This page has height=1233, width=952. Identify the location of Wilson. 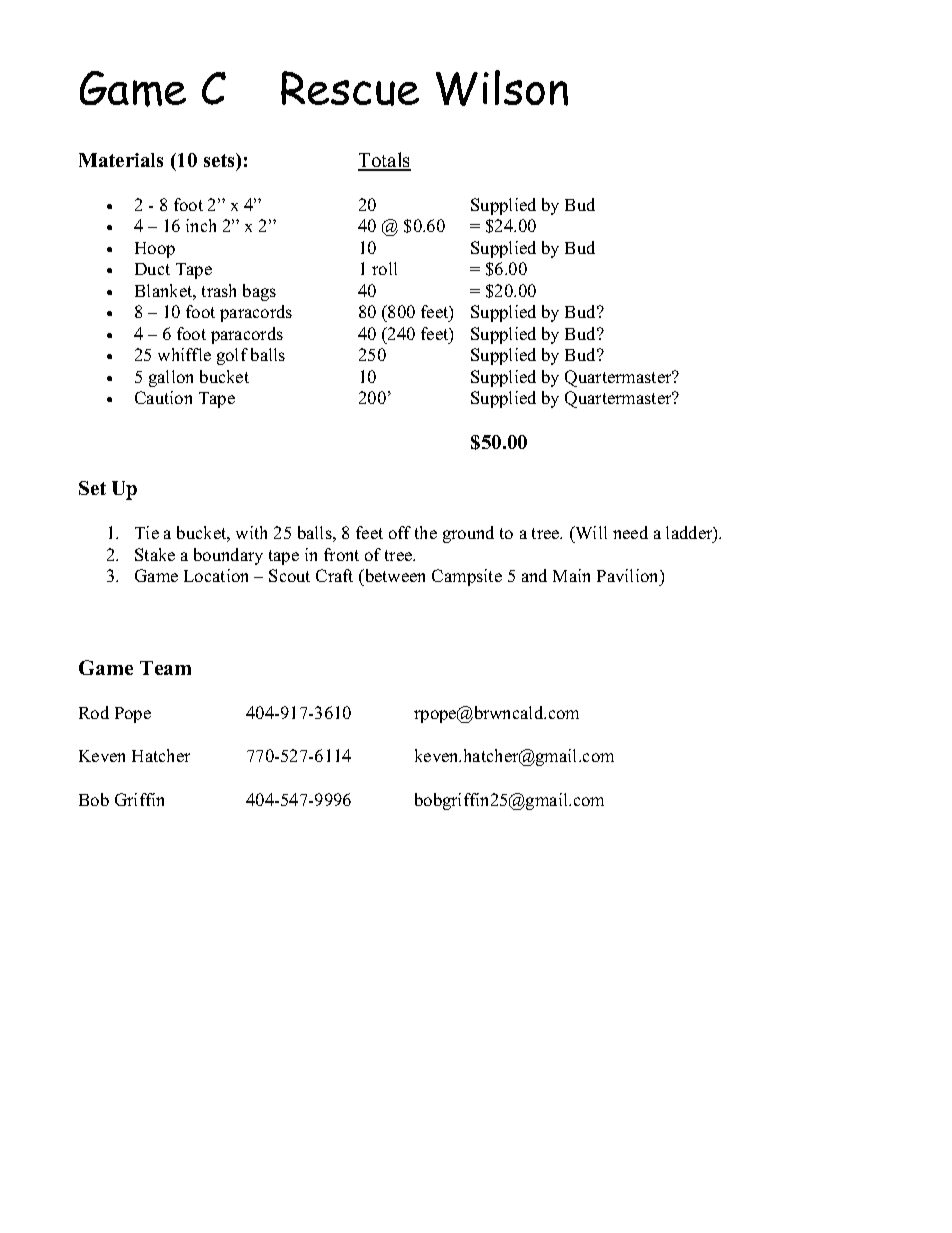
(502, 88).
